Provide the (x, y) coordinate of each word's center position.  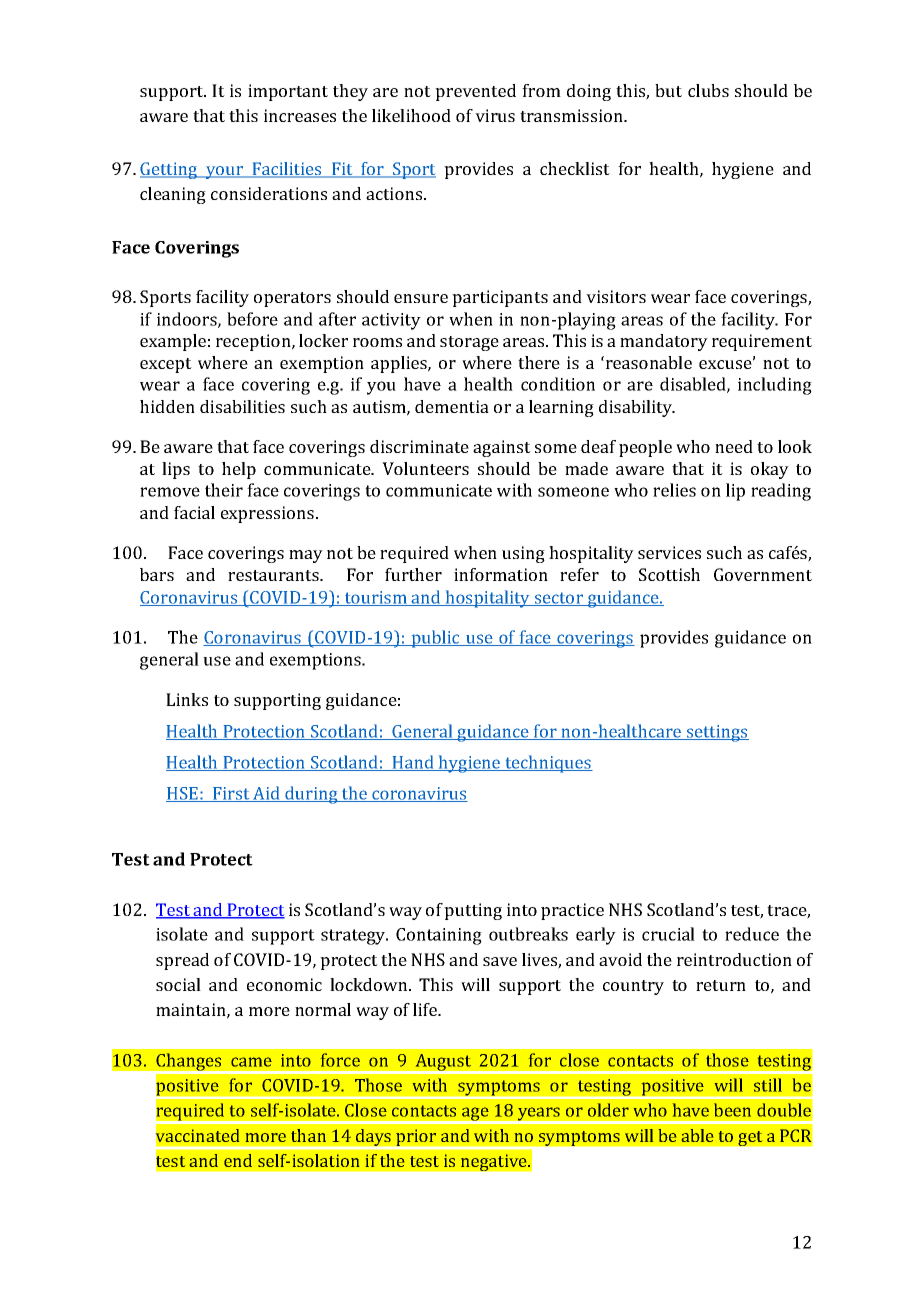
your (224, 172)
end (238, 1160)
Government (763, 574)
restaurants (274, 575)
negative (495, 1162)
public (435, 639)
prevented (475, 92)
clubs (708, 90)
